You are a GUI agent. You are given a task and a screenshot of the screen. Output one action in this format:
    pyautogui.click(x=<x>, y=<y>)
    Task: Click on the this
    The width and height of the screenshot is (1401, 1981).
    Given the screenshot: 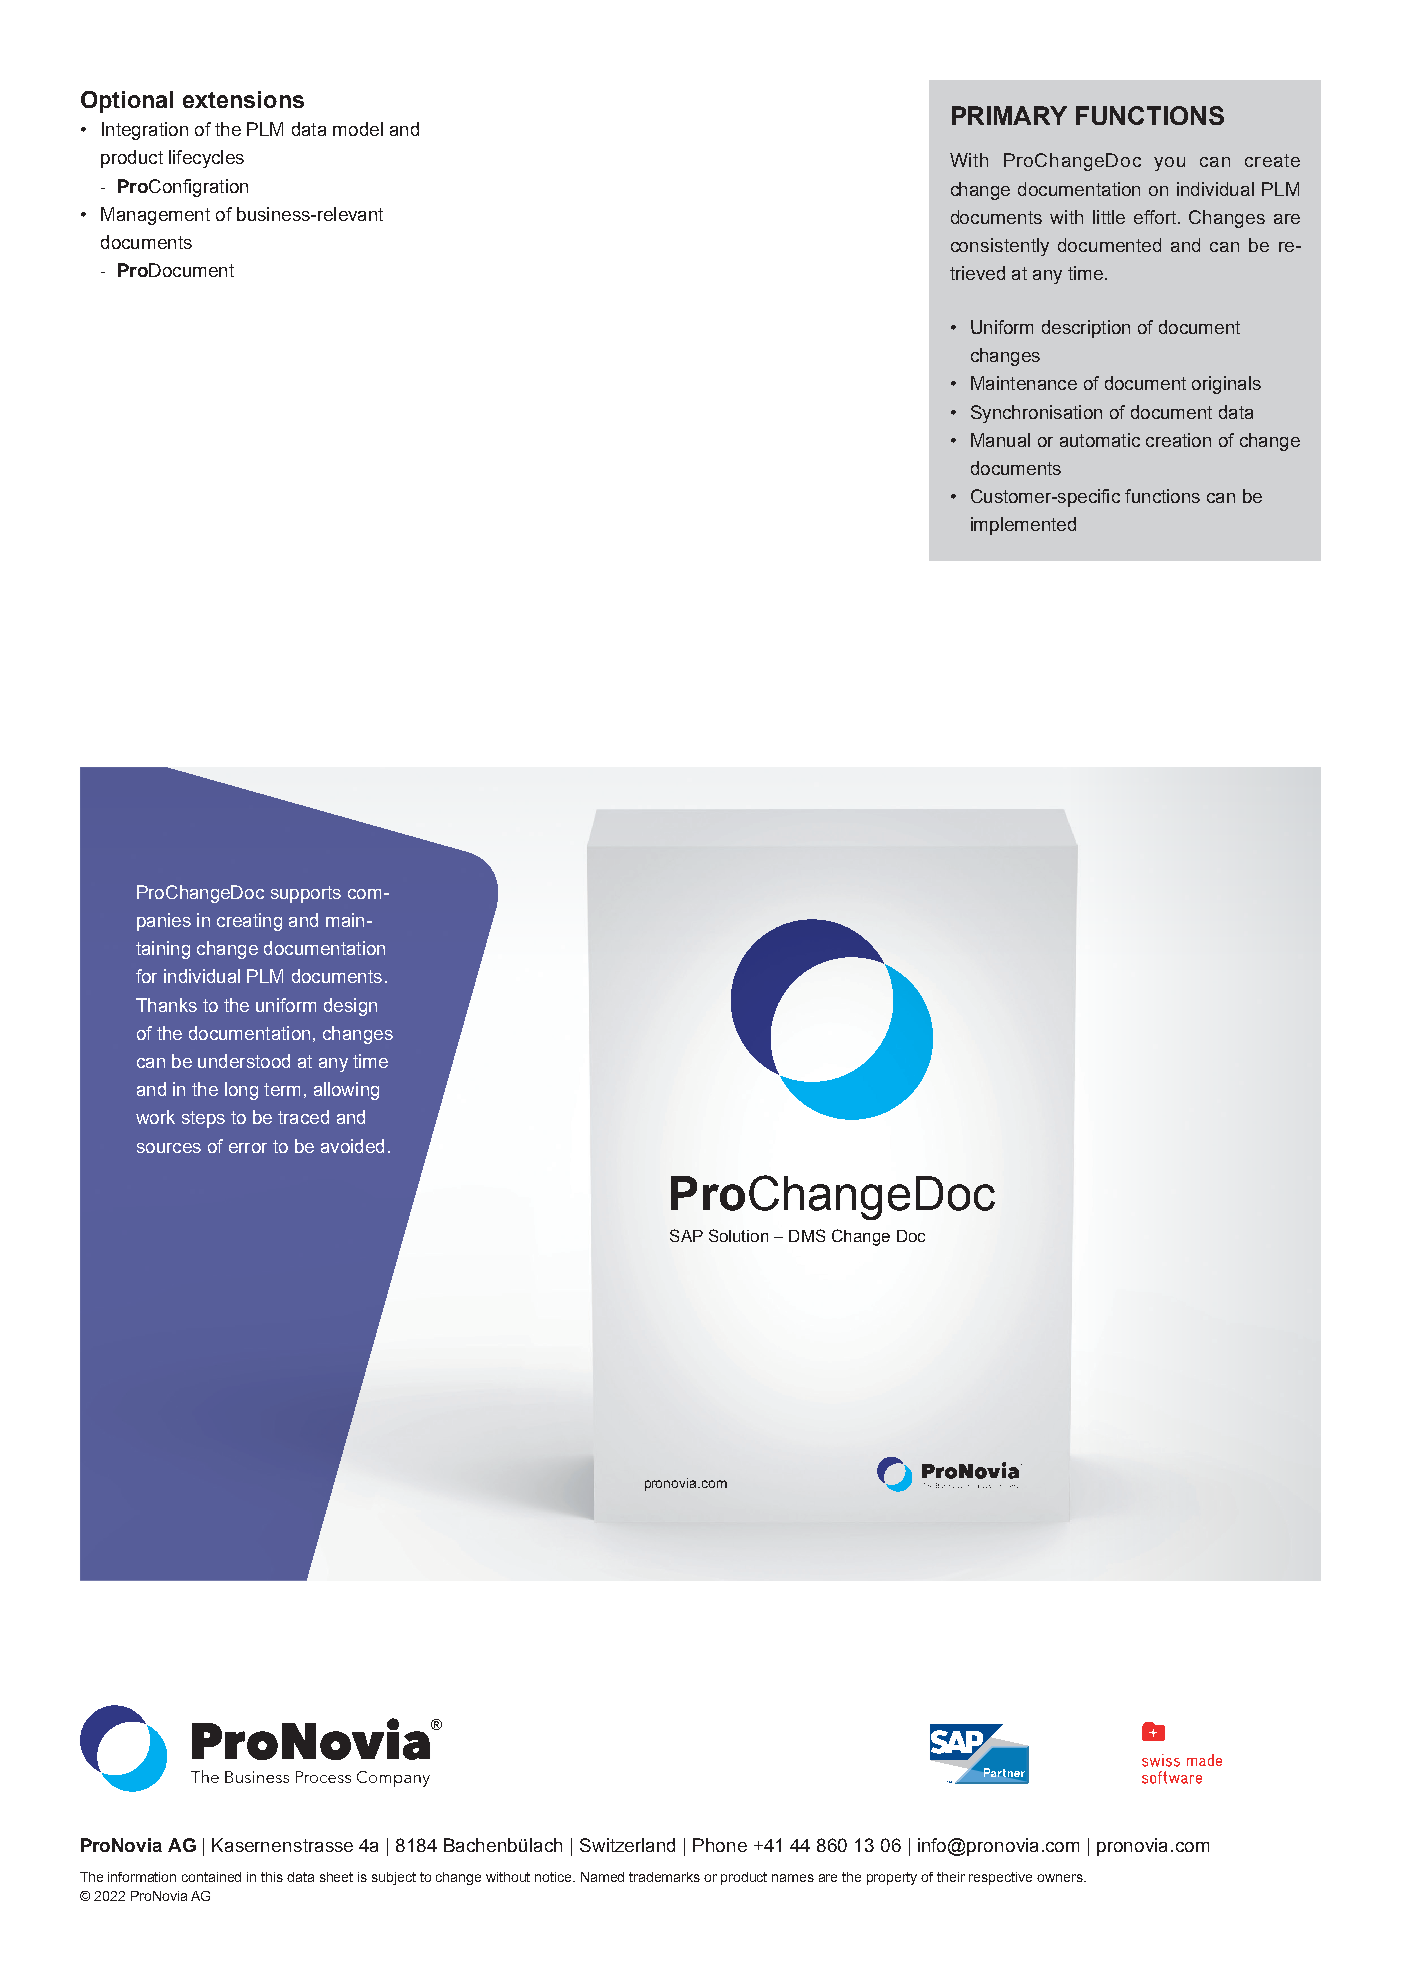 What is the action you would take?
    pyautogui.click(x=272, y=1877)
